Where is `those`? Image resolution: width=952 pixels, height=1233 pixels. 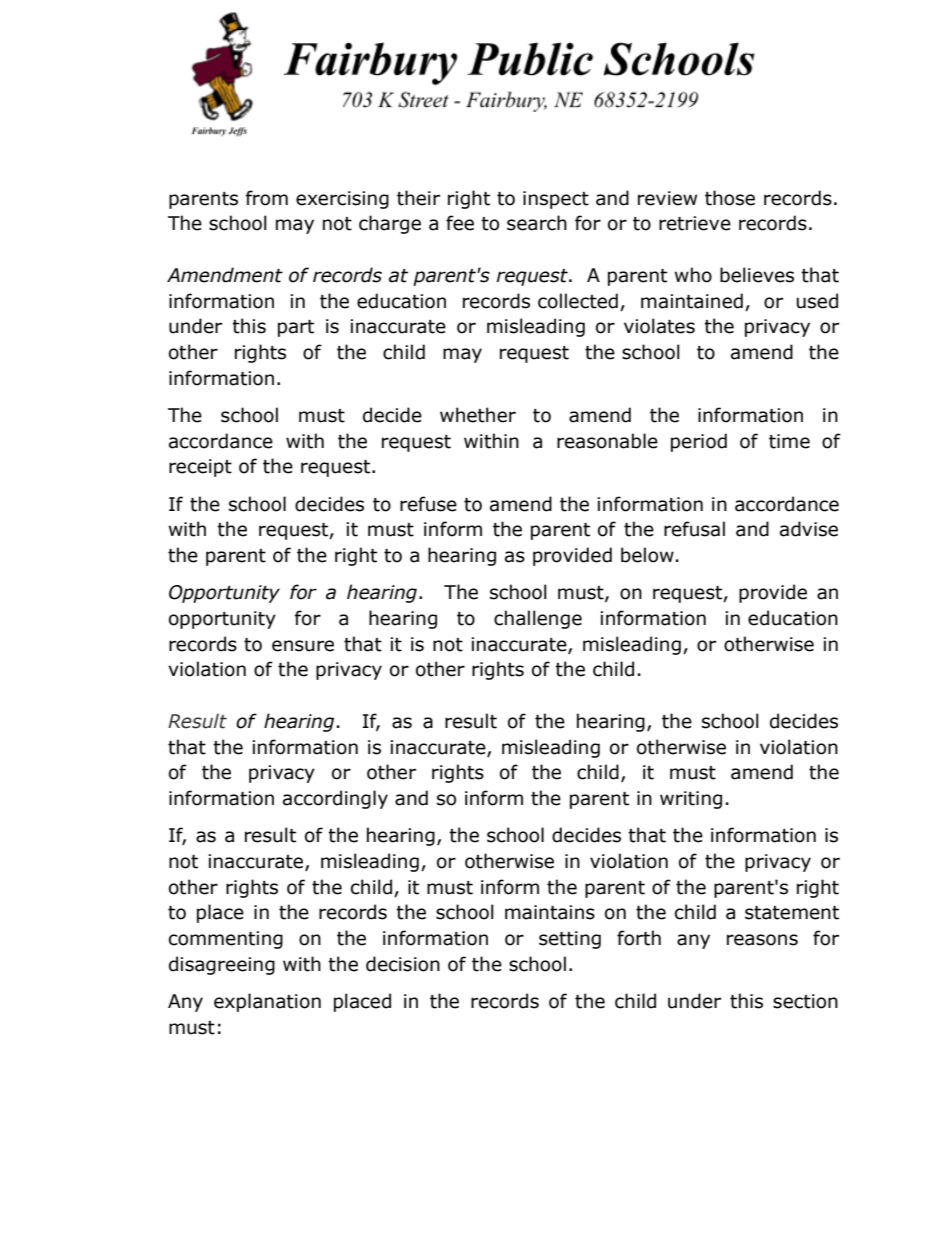
those is located at coordinates (730, 198).
